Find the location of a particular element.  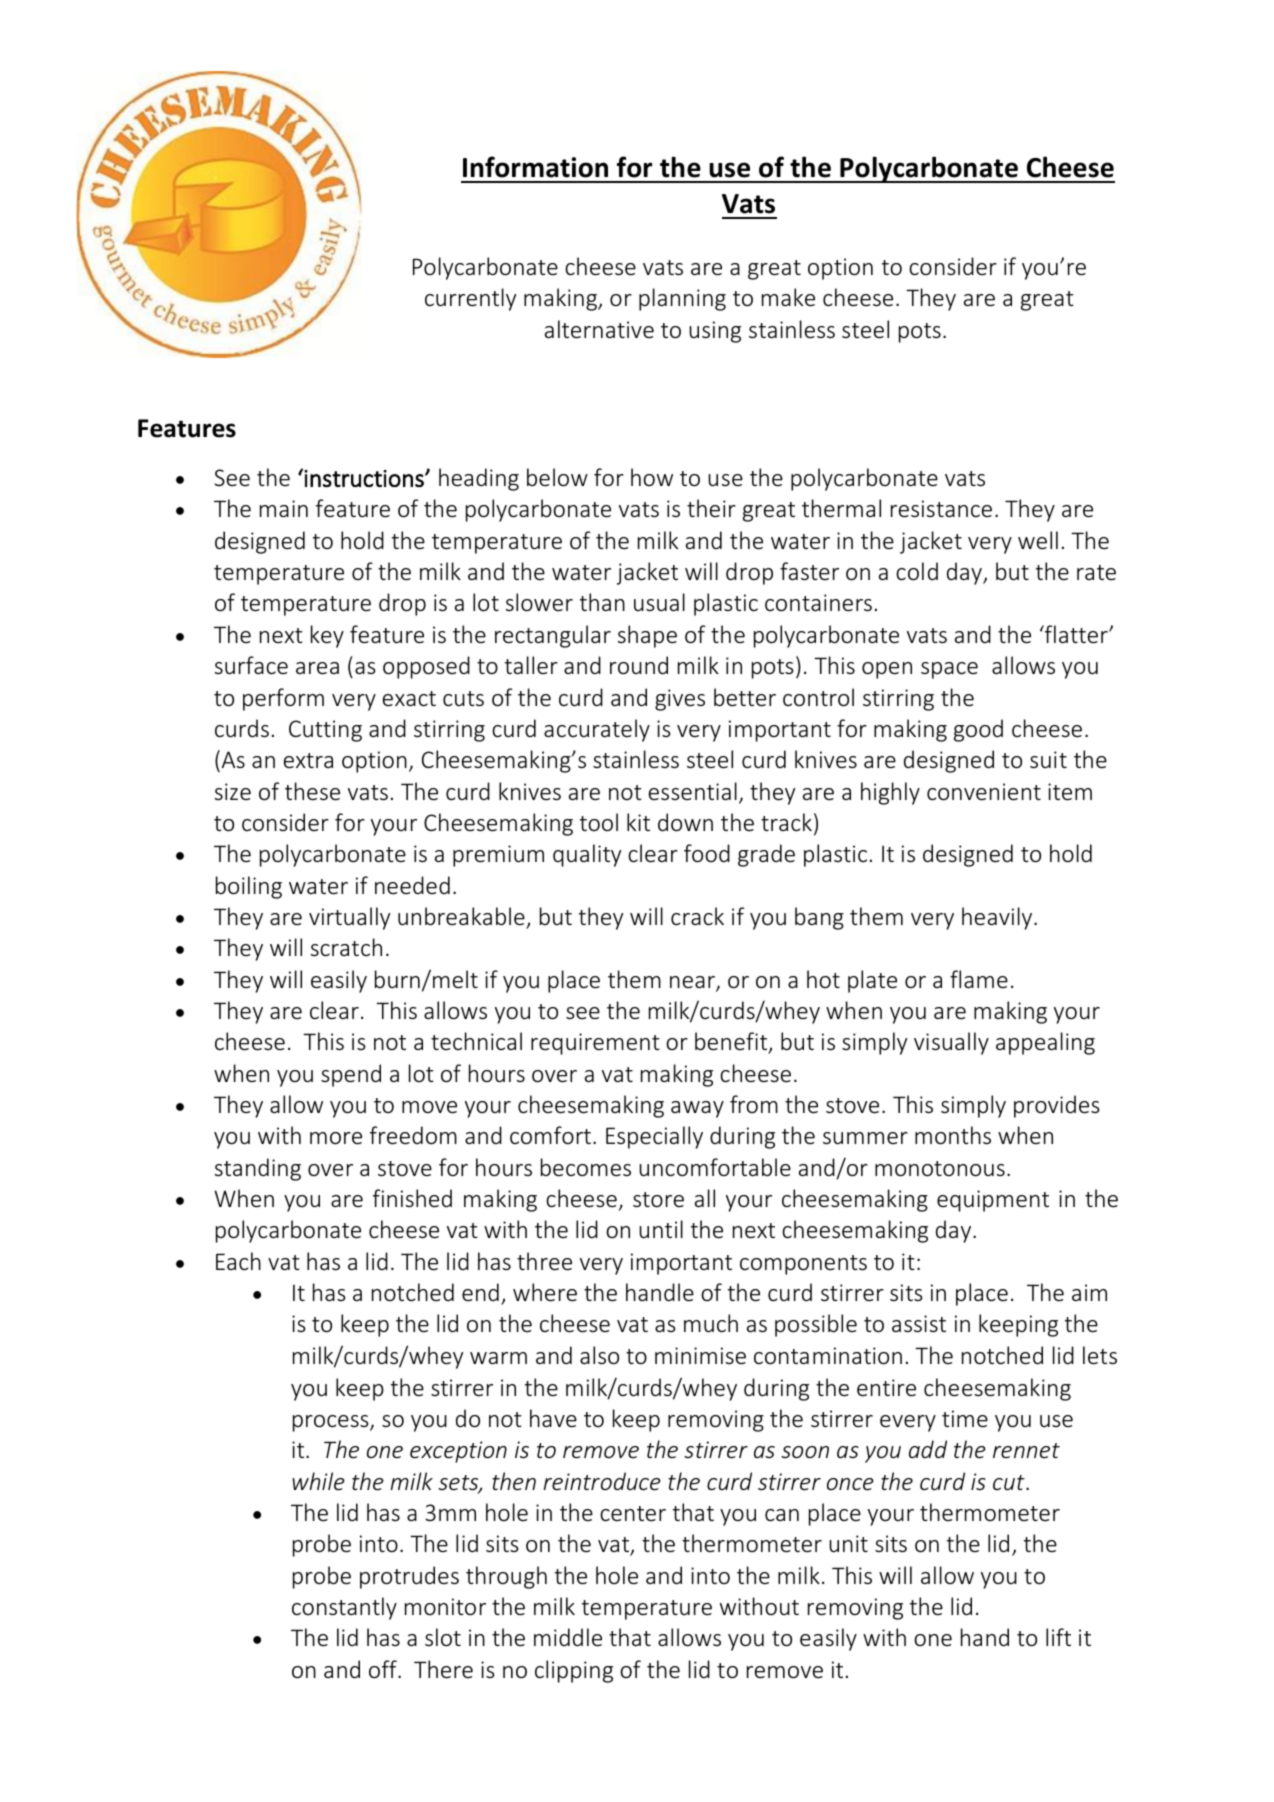

essential is located at coordinates (693, 791).
